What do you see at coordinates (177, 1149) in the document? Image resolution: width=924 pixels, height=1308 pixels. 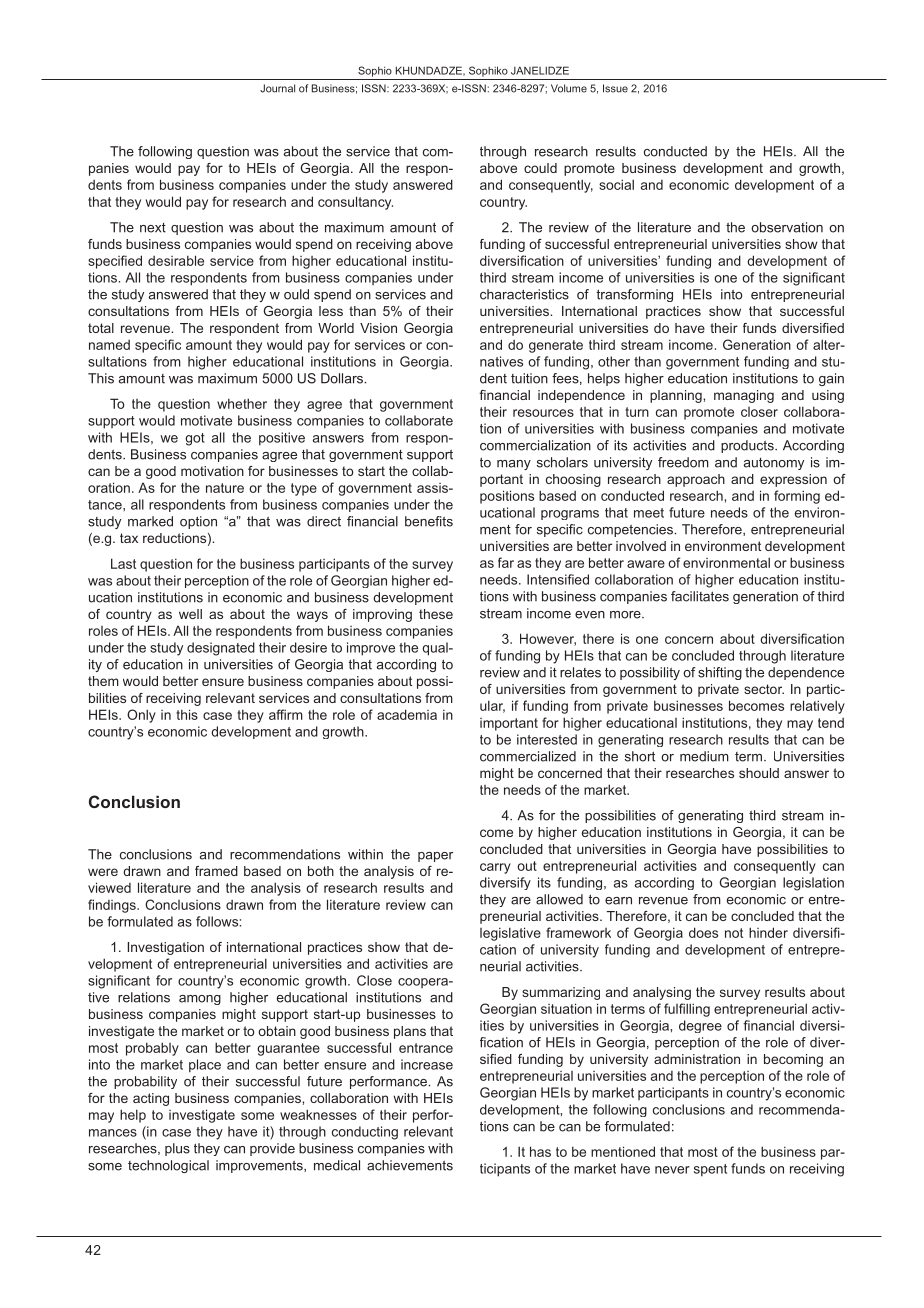 I see `plus` at bounding box center [177, 1149].
